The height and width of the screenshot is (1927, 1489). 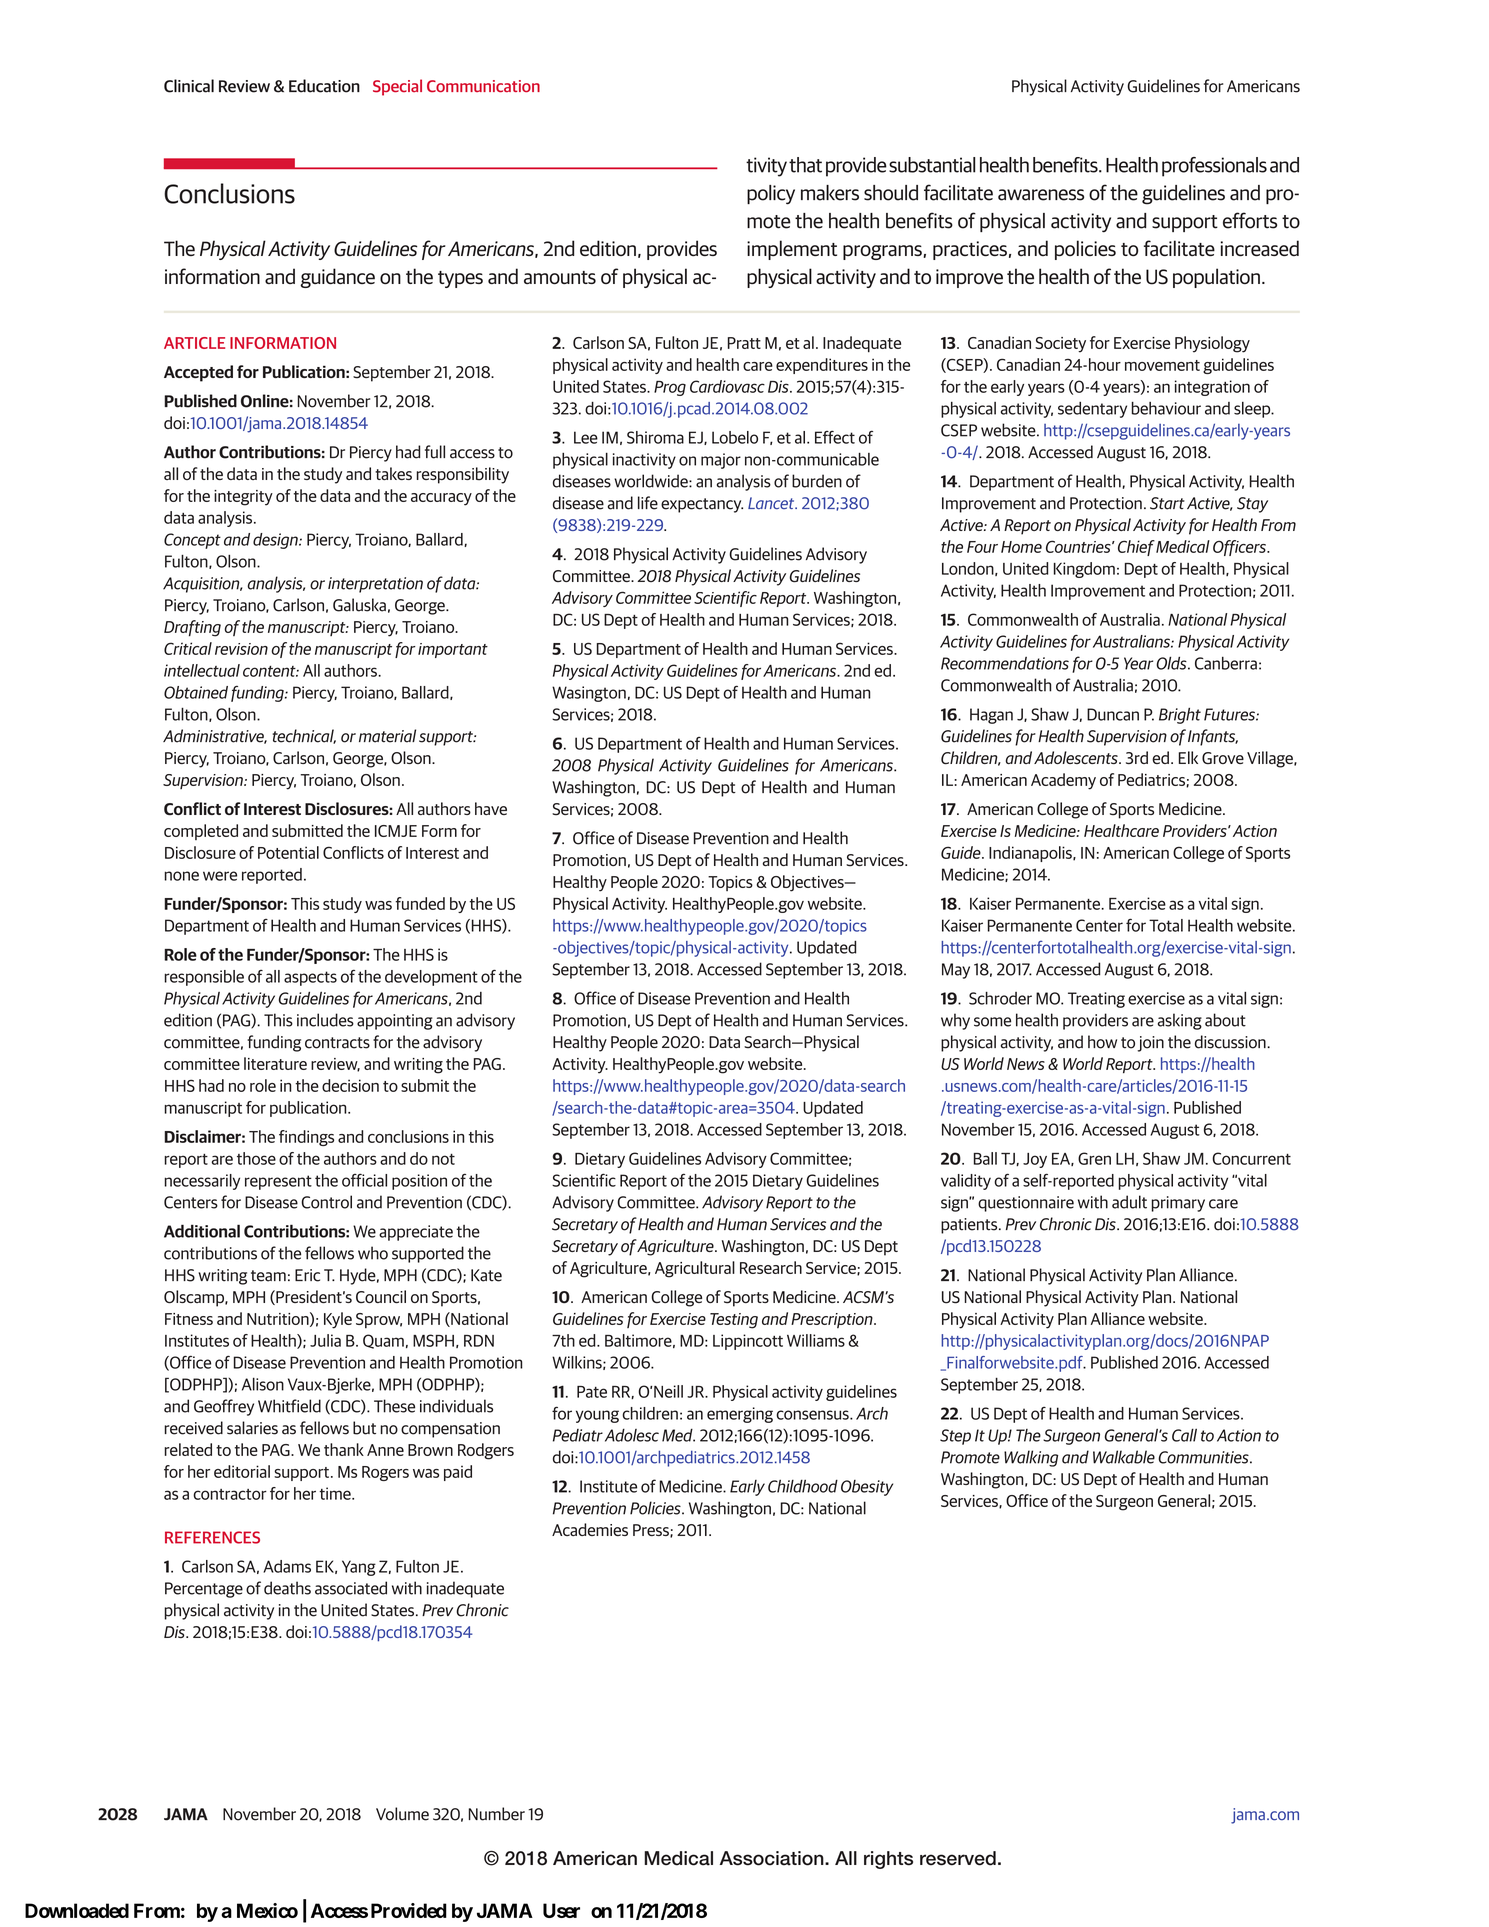 I want to click on Clinical, so click(x=189, y=86).
